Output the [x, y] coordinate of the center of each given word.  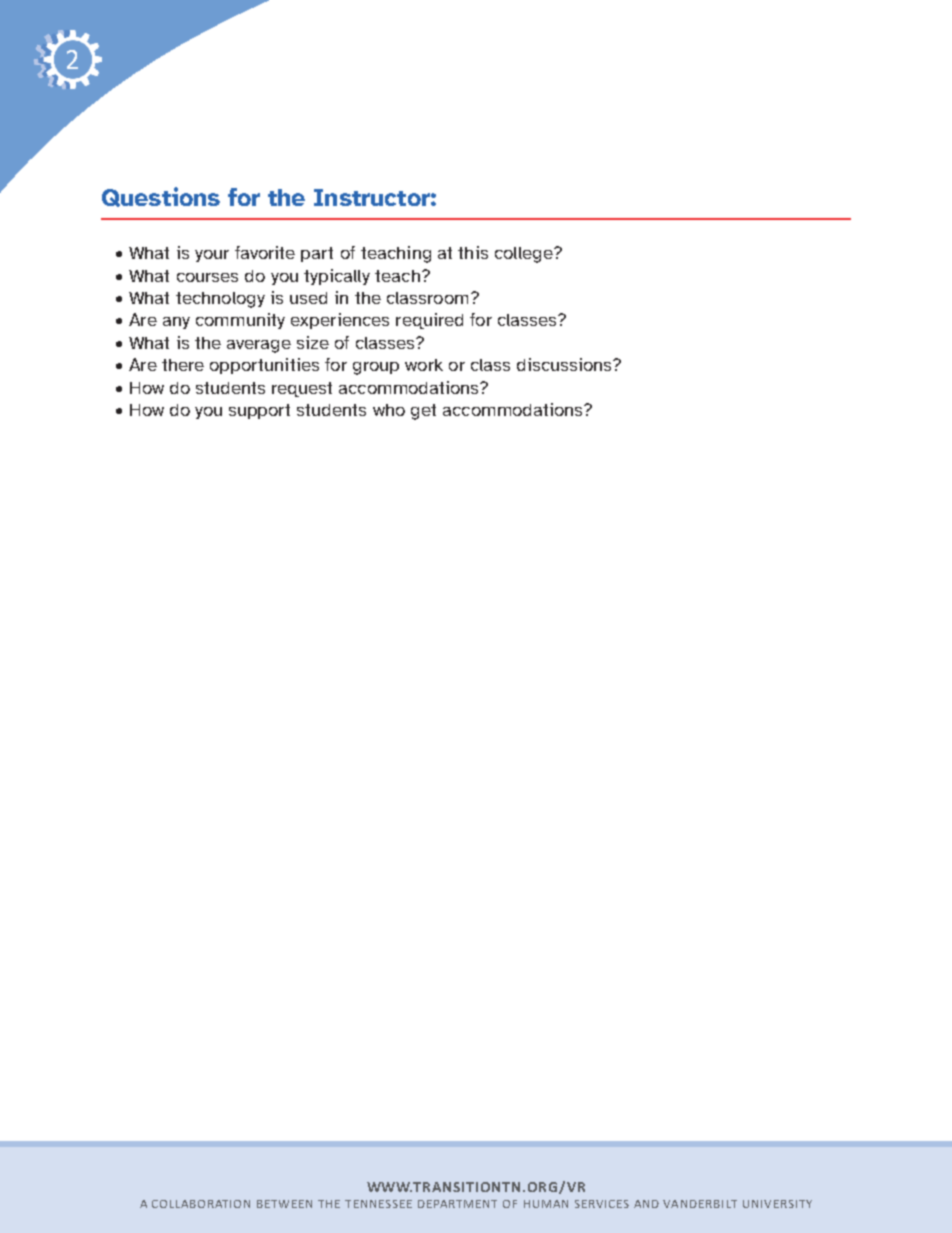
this [473, 252]
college [525, 255]
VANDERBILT [700, 1204]
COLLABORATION [201, 1204]
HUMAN [546, 1204]
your [212, 256]
